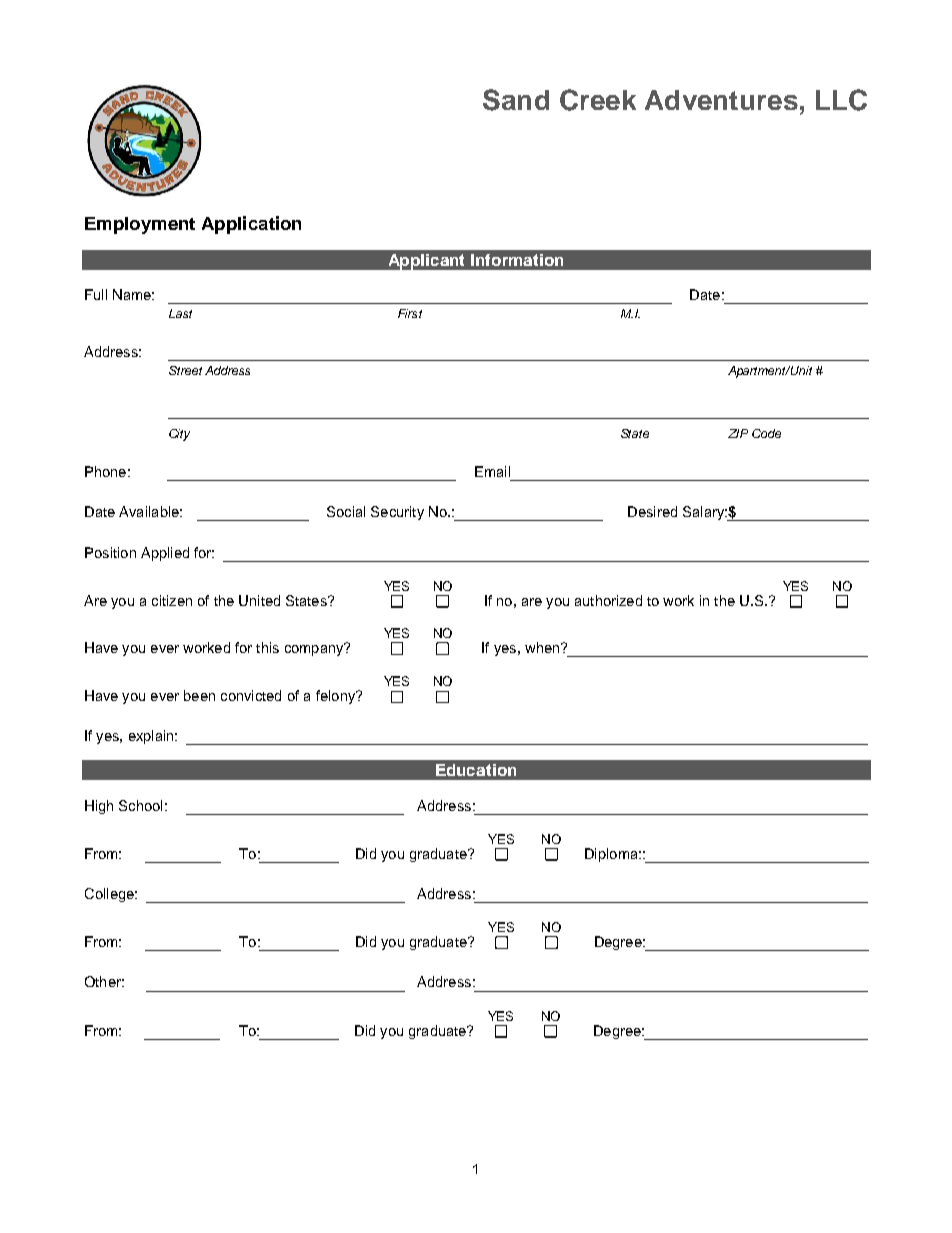 This image has height=1233, width=952. Describe the element at coordinates (140, 805) in the image. I see `School` at that location.
